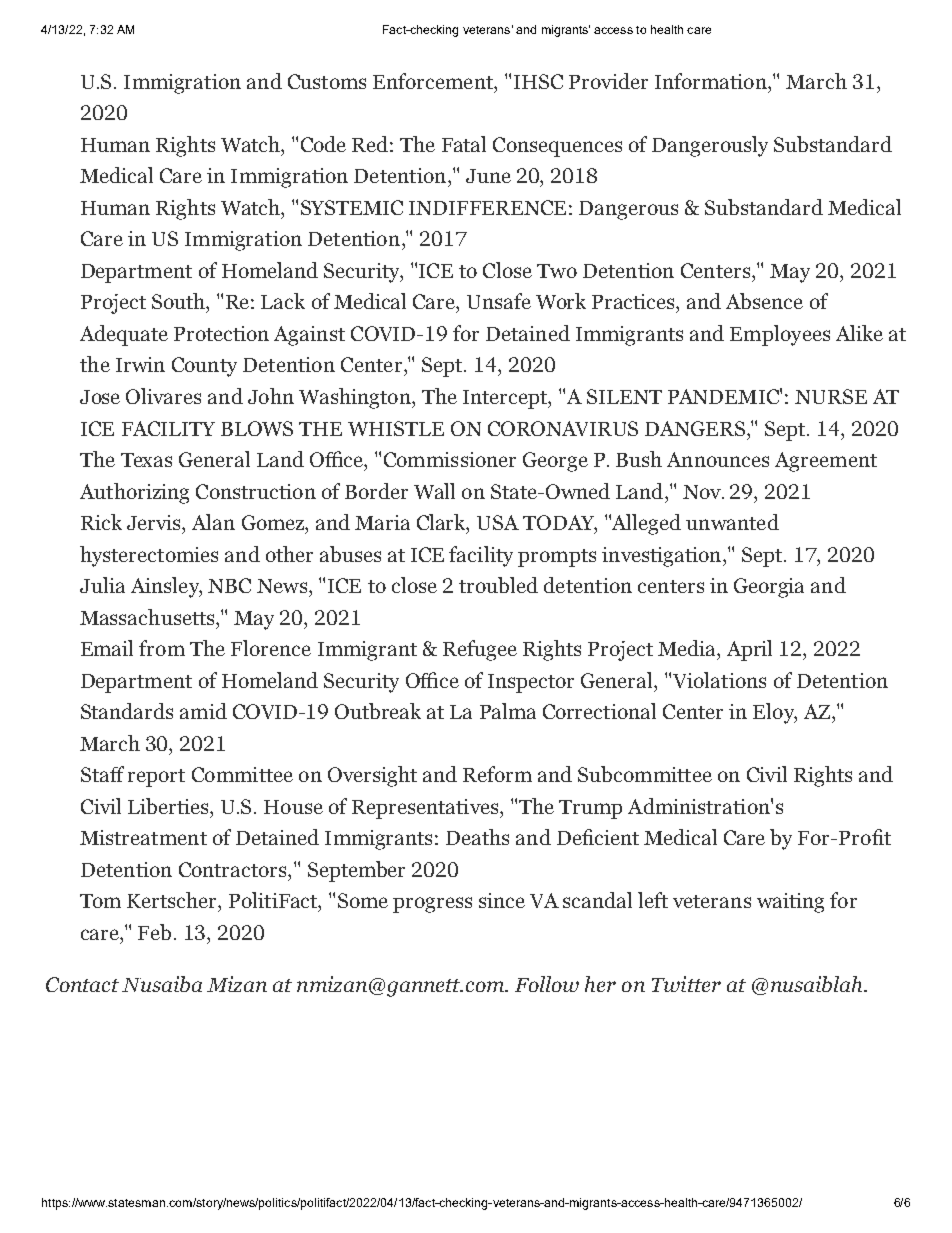  What do you see at coordinates (156, 932) in the document?
I see `Feb` at bounding box center [156, 932].
